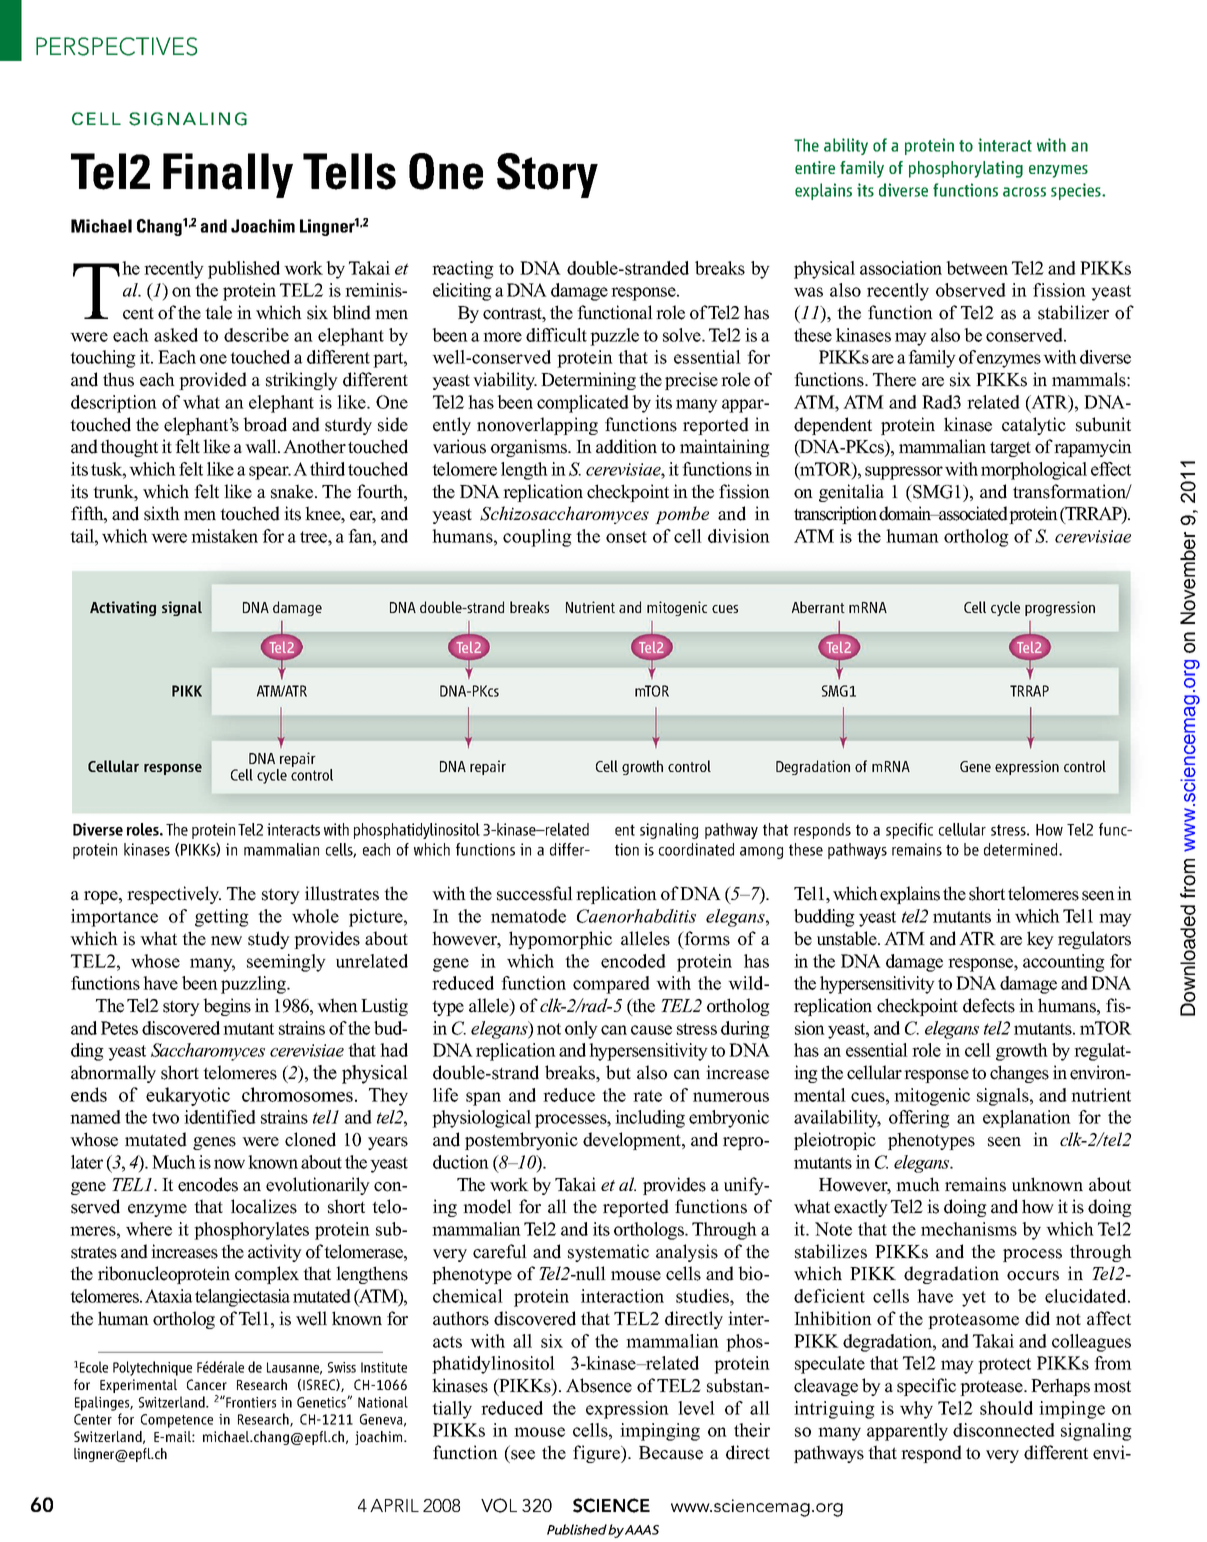 This screenshot has width=1207, height=1542. Describe the element at coordinates (1022, 849) in the screenshot. I see `determined` at that location.
